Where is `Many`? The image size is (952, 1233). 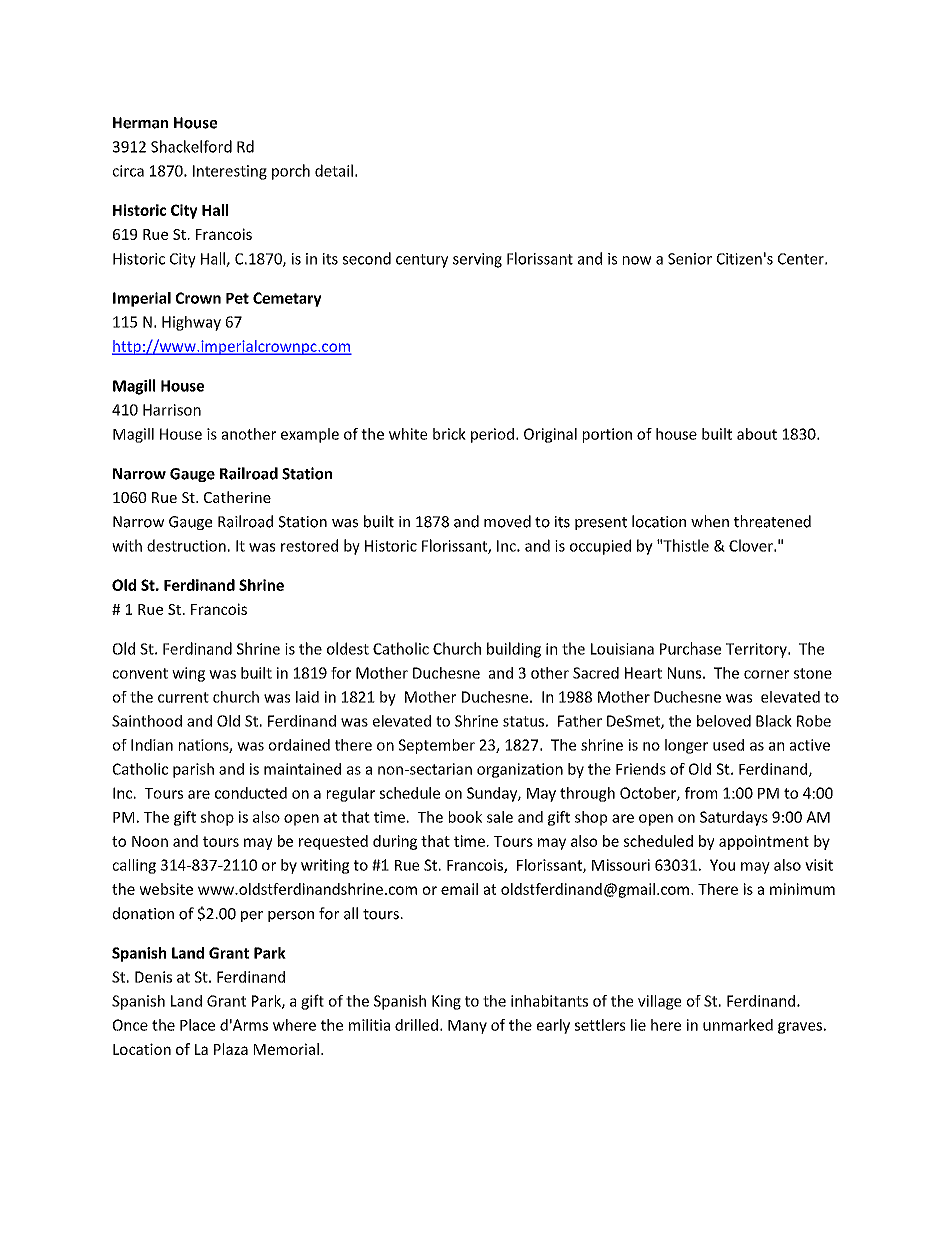 Many is located at coordinates (467, 1027).
